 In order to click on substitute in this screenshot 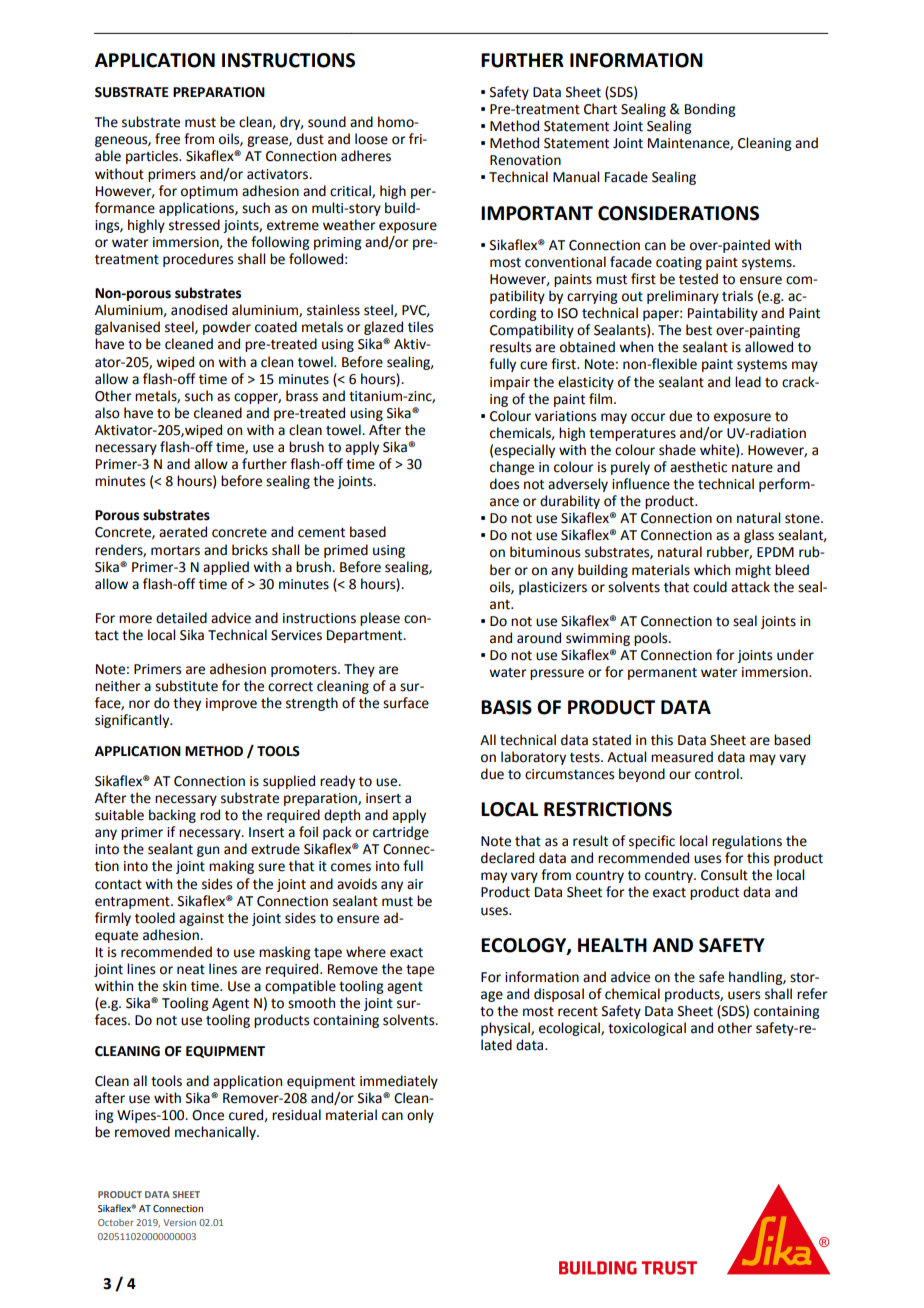, I will do `click(186, 686)`.
